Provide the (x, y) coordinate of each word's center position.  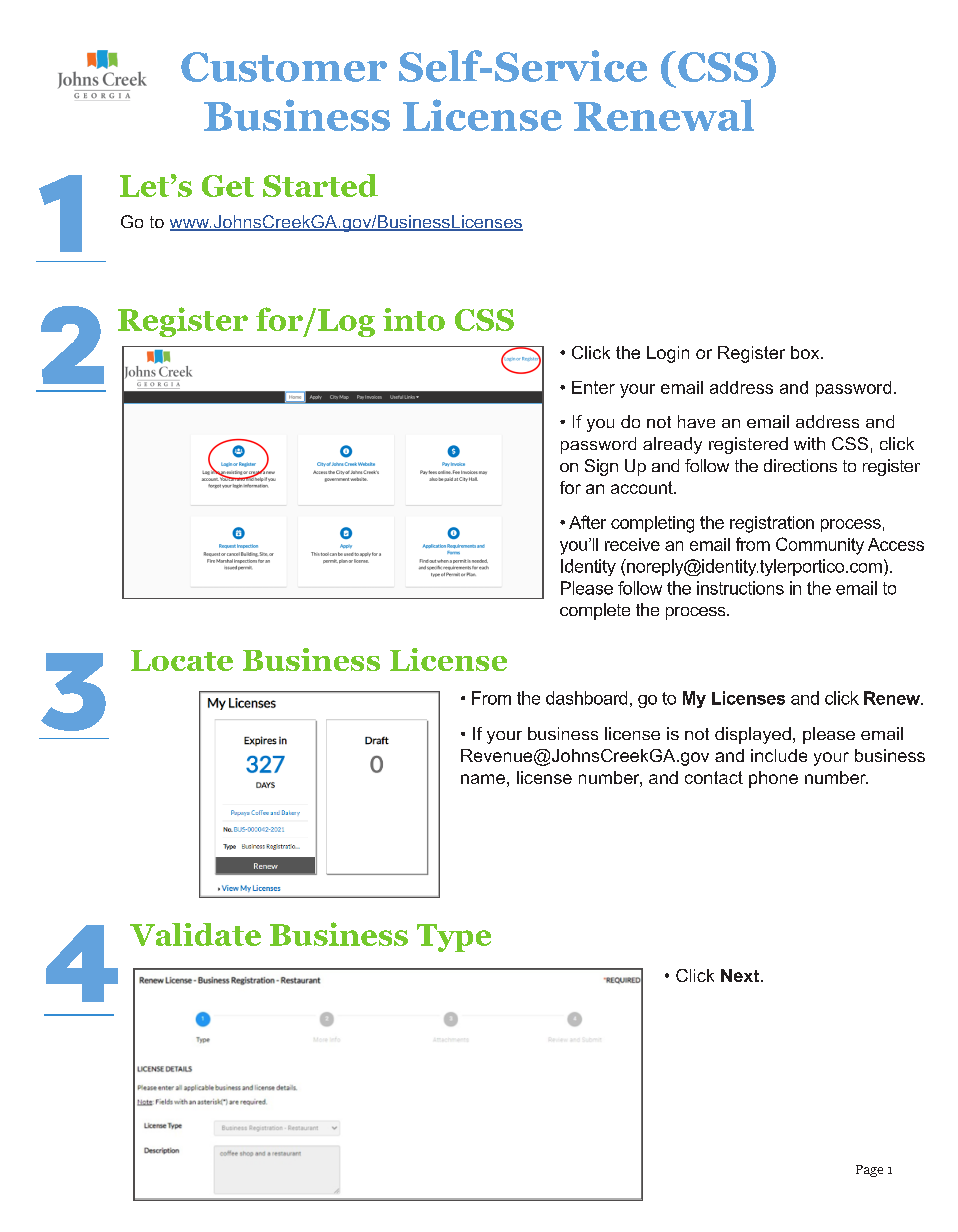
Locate (182, 660)
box (806, 352)
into (414, 319)
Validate (195, 934)
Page (869, 1171)
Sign (601, 467)
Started (320, 185)
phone (773, 779)
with (809, 443)
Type (454, 938)
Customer (284, 67)
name (483, 779)
